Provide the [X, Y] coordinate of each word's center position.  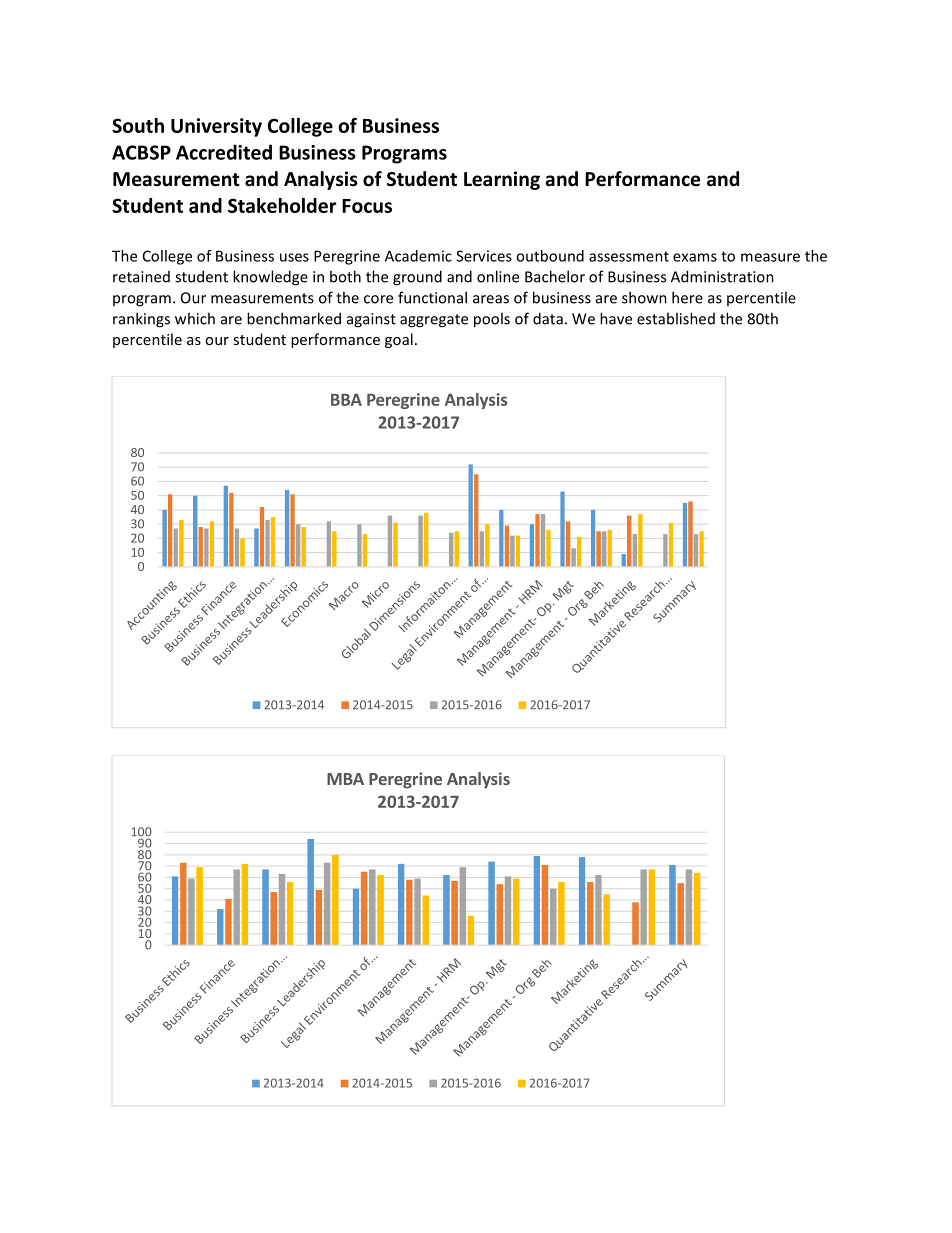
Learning [502, 180]
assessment [629, 256]
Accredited [224, 152]
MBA [345, 779]
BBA [346, 399]
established [676, 318]
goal [399, 340]
